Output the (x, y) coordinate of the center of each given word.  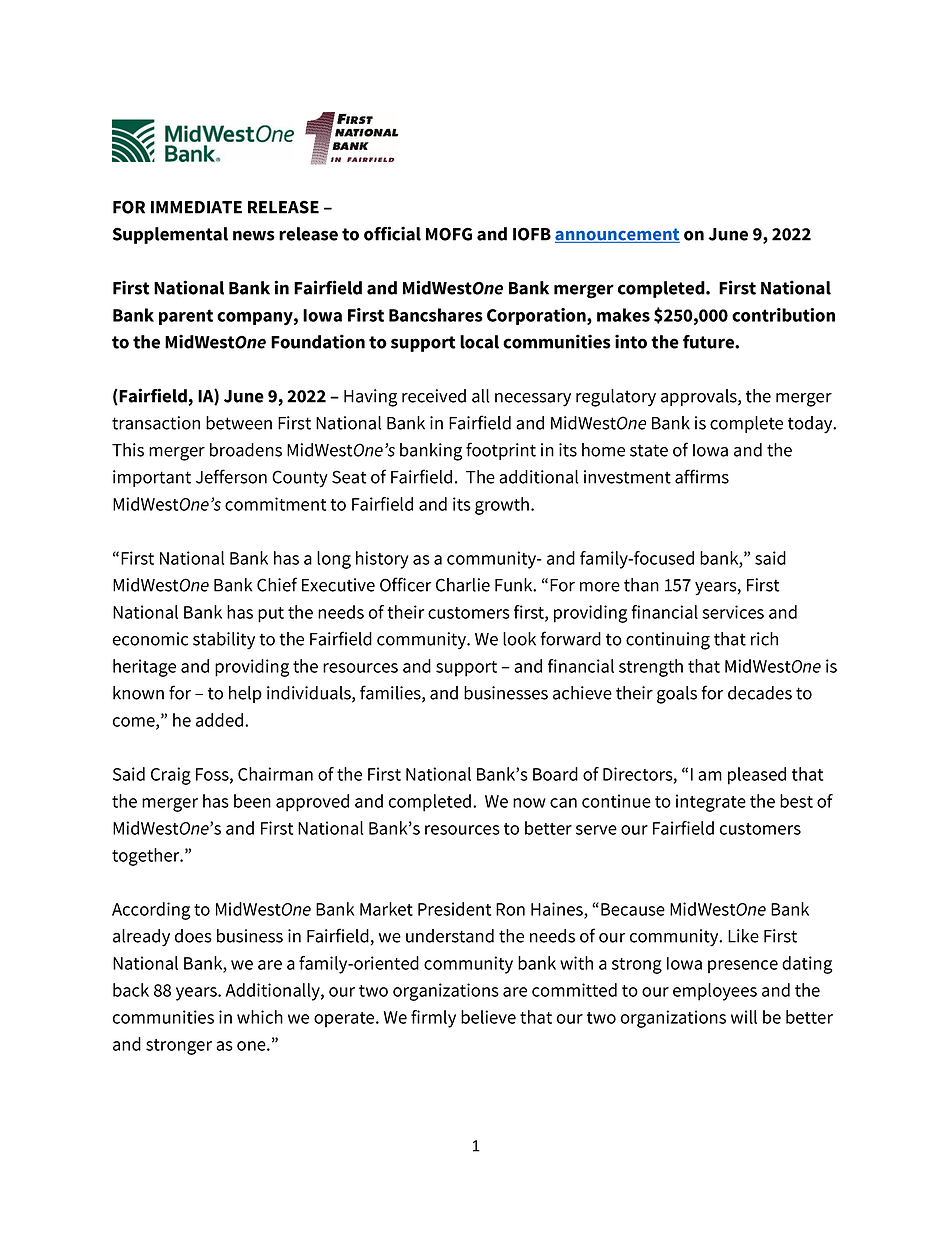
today (811, 425)
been (252, 801)
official (392, 233)
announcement (617, 235)
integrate (711, 803)
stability (224, 641)
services (733, 612)
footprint (501, 451)
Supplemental (170, 235)
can (563, 803)
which (260, 1017)
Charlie (463, 585)
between (239, 423)
